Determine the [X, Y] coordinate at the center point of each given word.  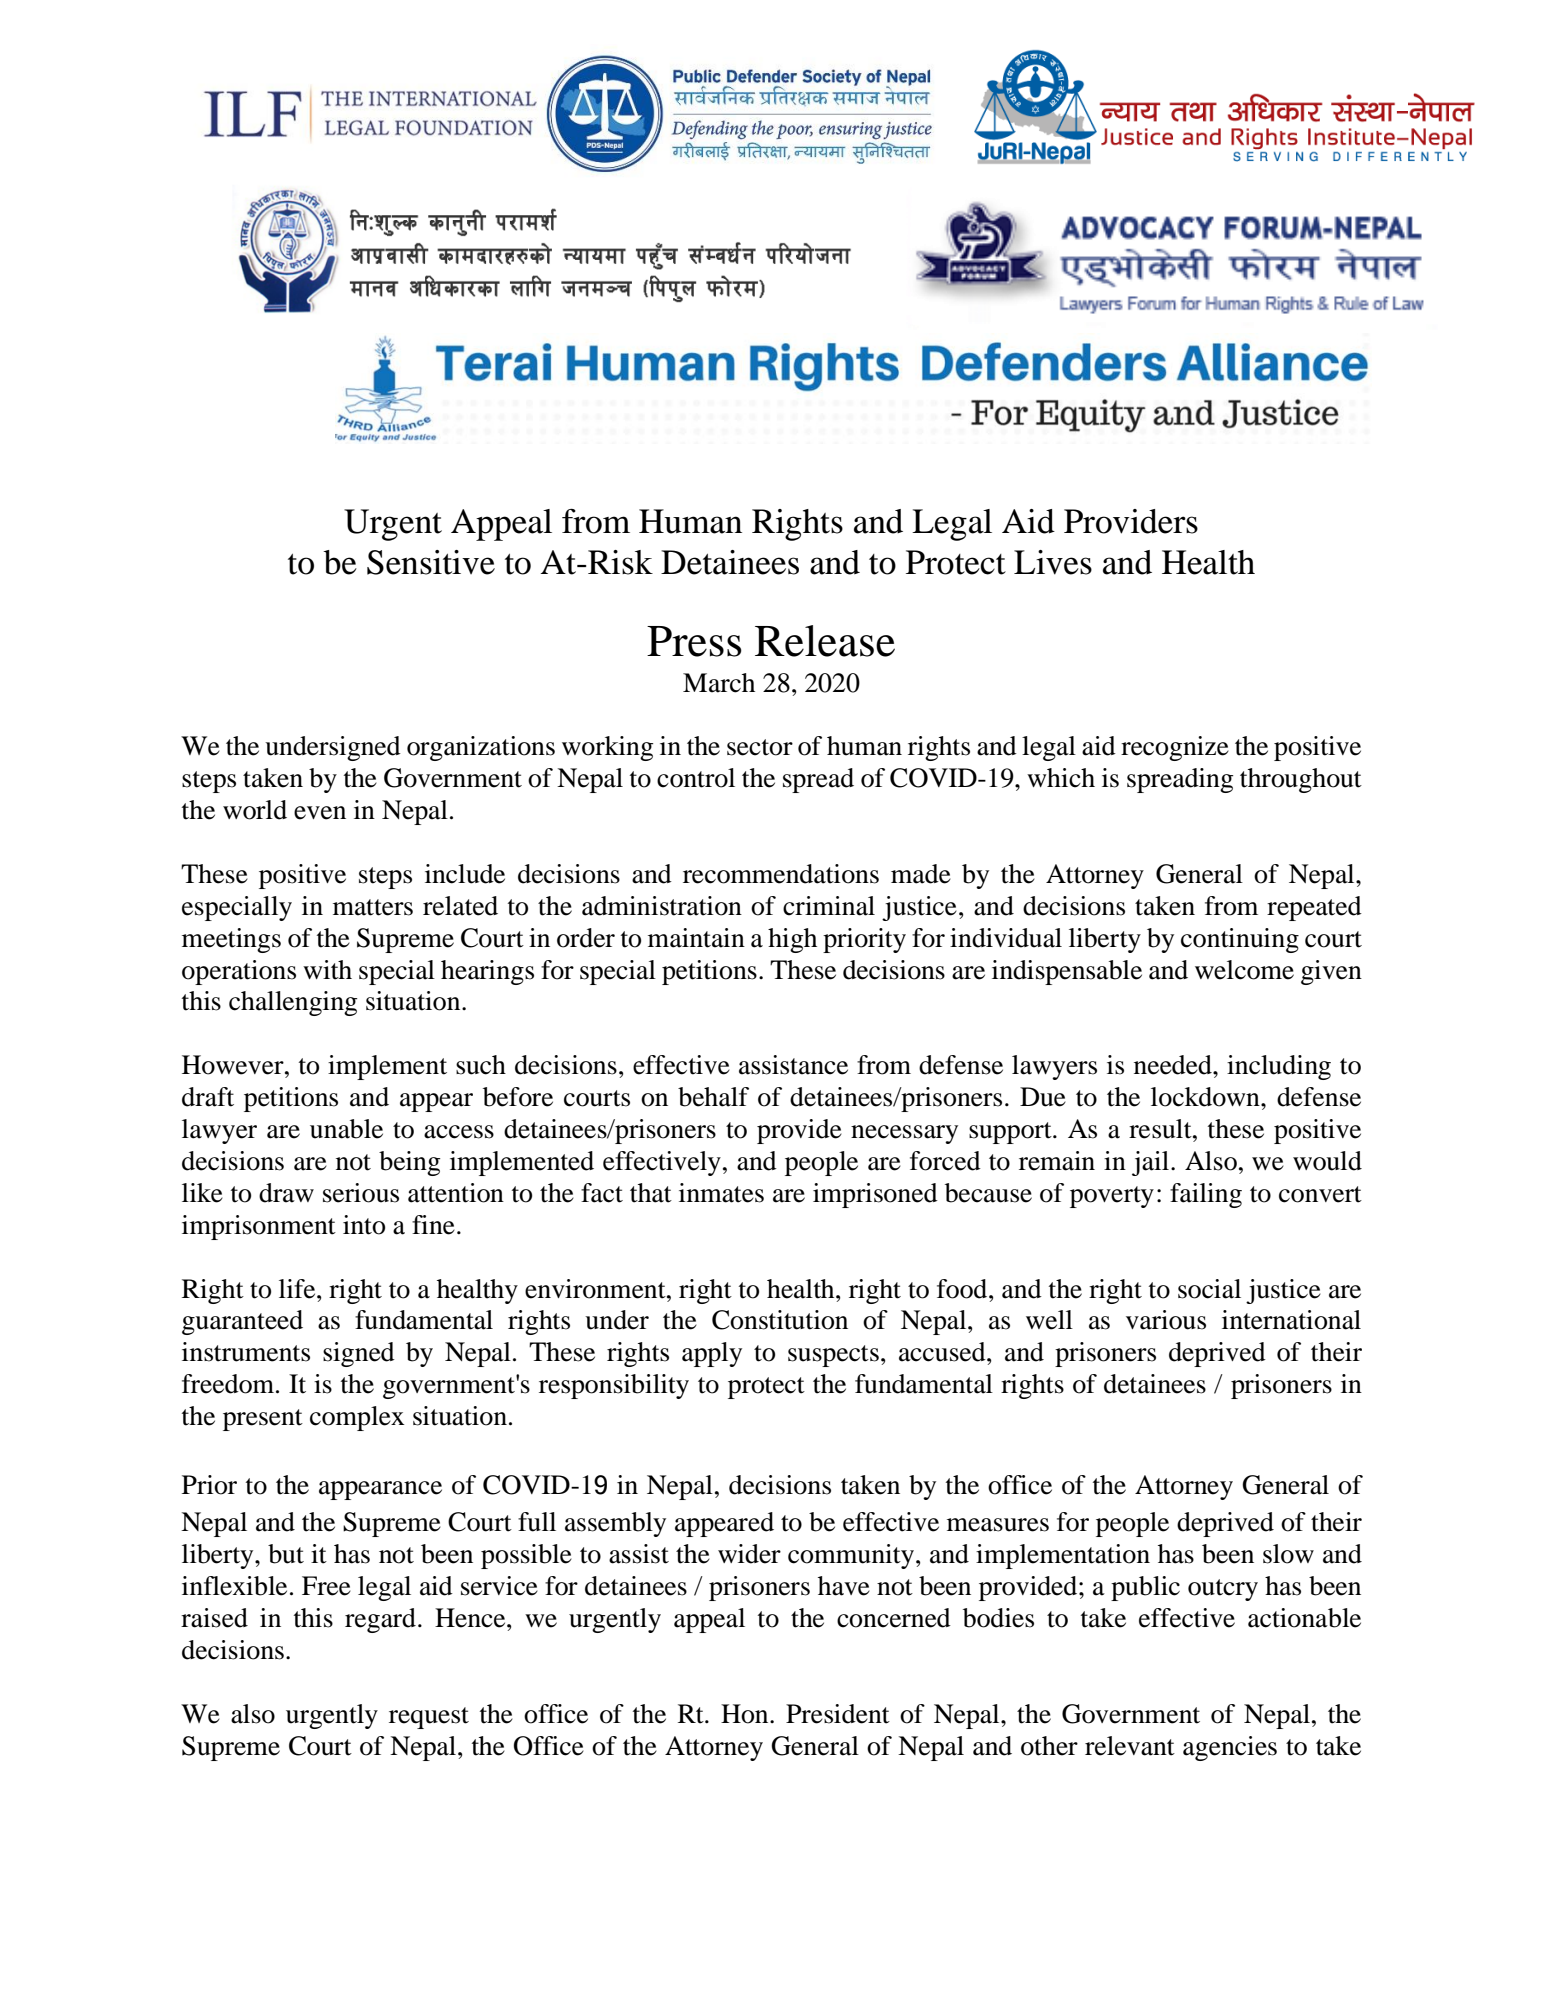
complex [357, 1418]
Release [825, 641]
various [1166, 1320]
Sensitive [431, 562]
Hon [746, 1714]
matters [373, 907]
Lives [1053, 562]
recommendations [781, 874]
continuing [1240, 940]
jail [1152, 1163]
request [429, 1718]
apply [712, 1354]
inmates [721, 1193]
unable [346, 1129]
